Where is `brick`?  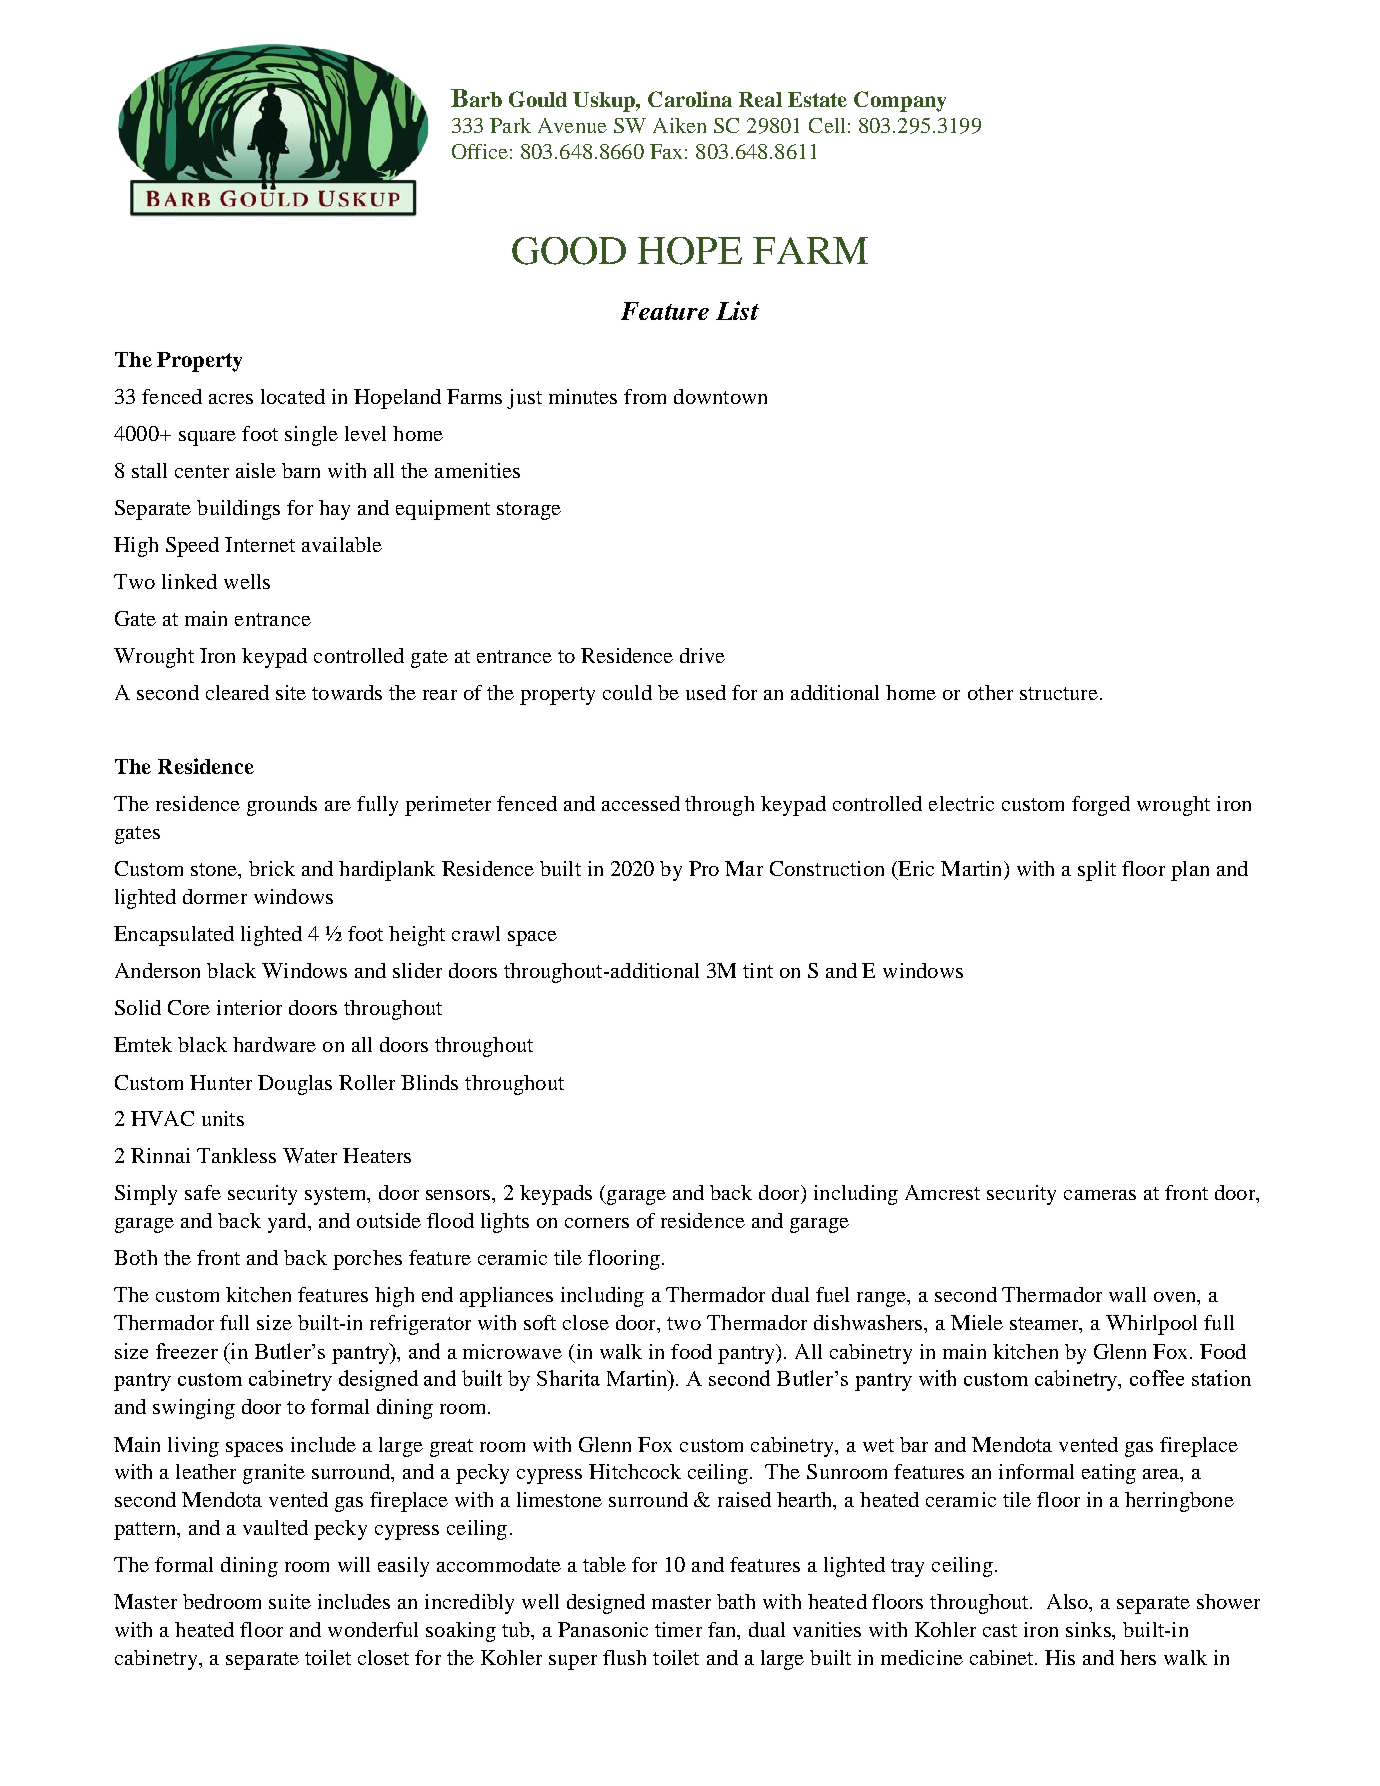 brick is located at coordinates (272, 868).
